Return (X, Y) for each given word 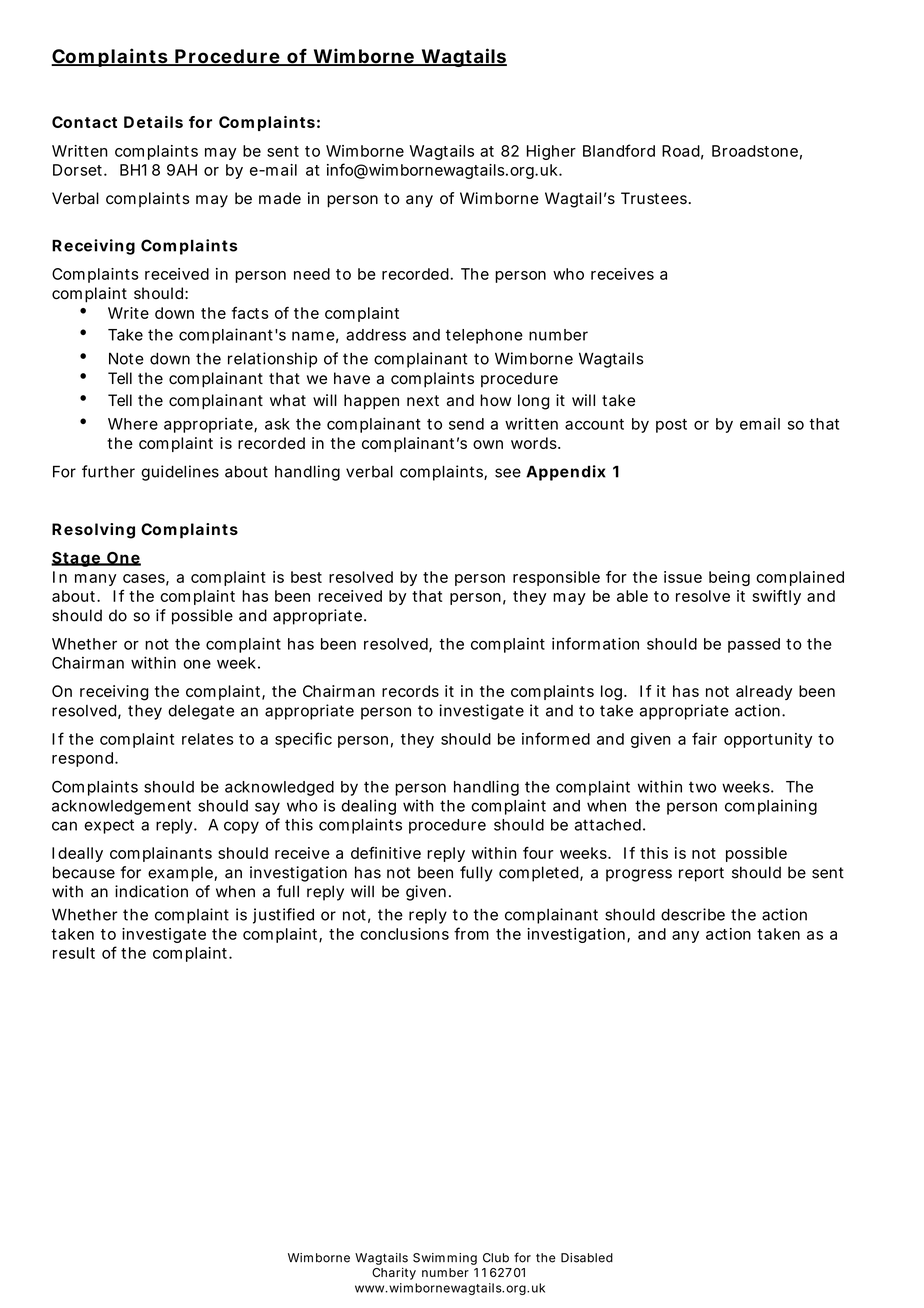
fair (704, 738)
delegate (201, 712)
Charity (394, 1274)
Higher (551, 152)
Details (153, 122)
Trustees (654, 198)
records (410, 691)
